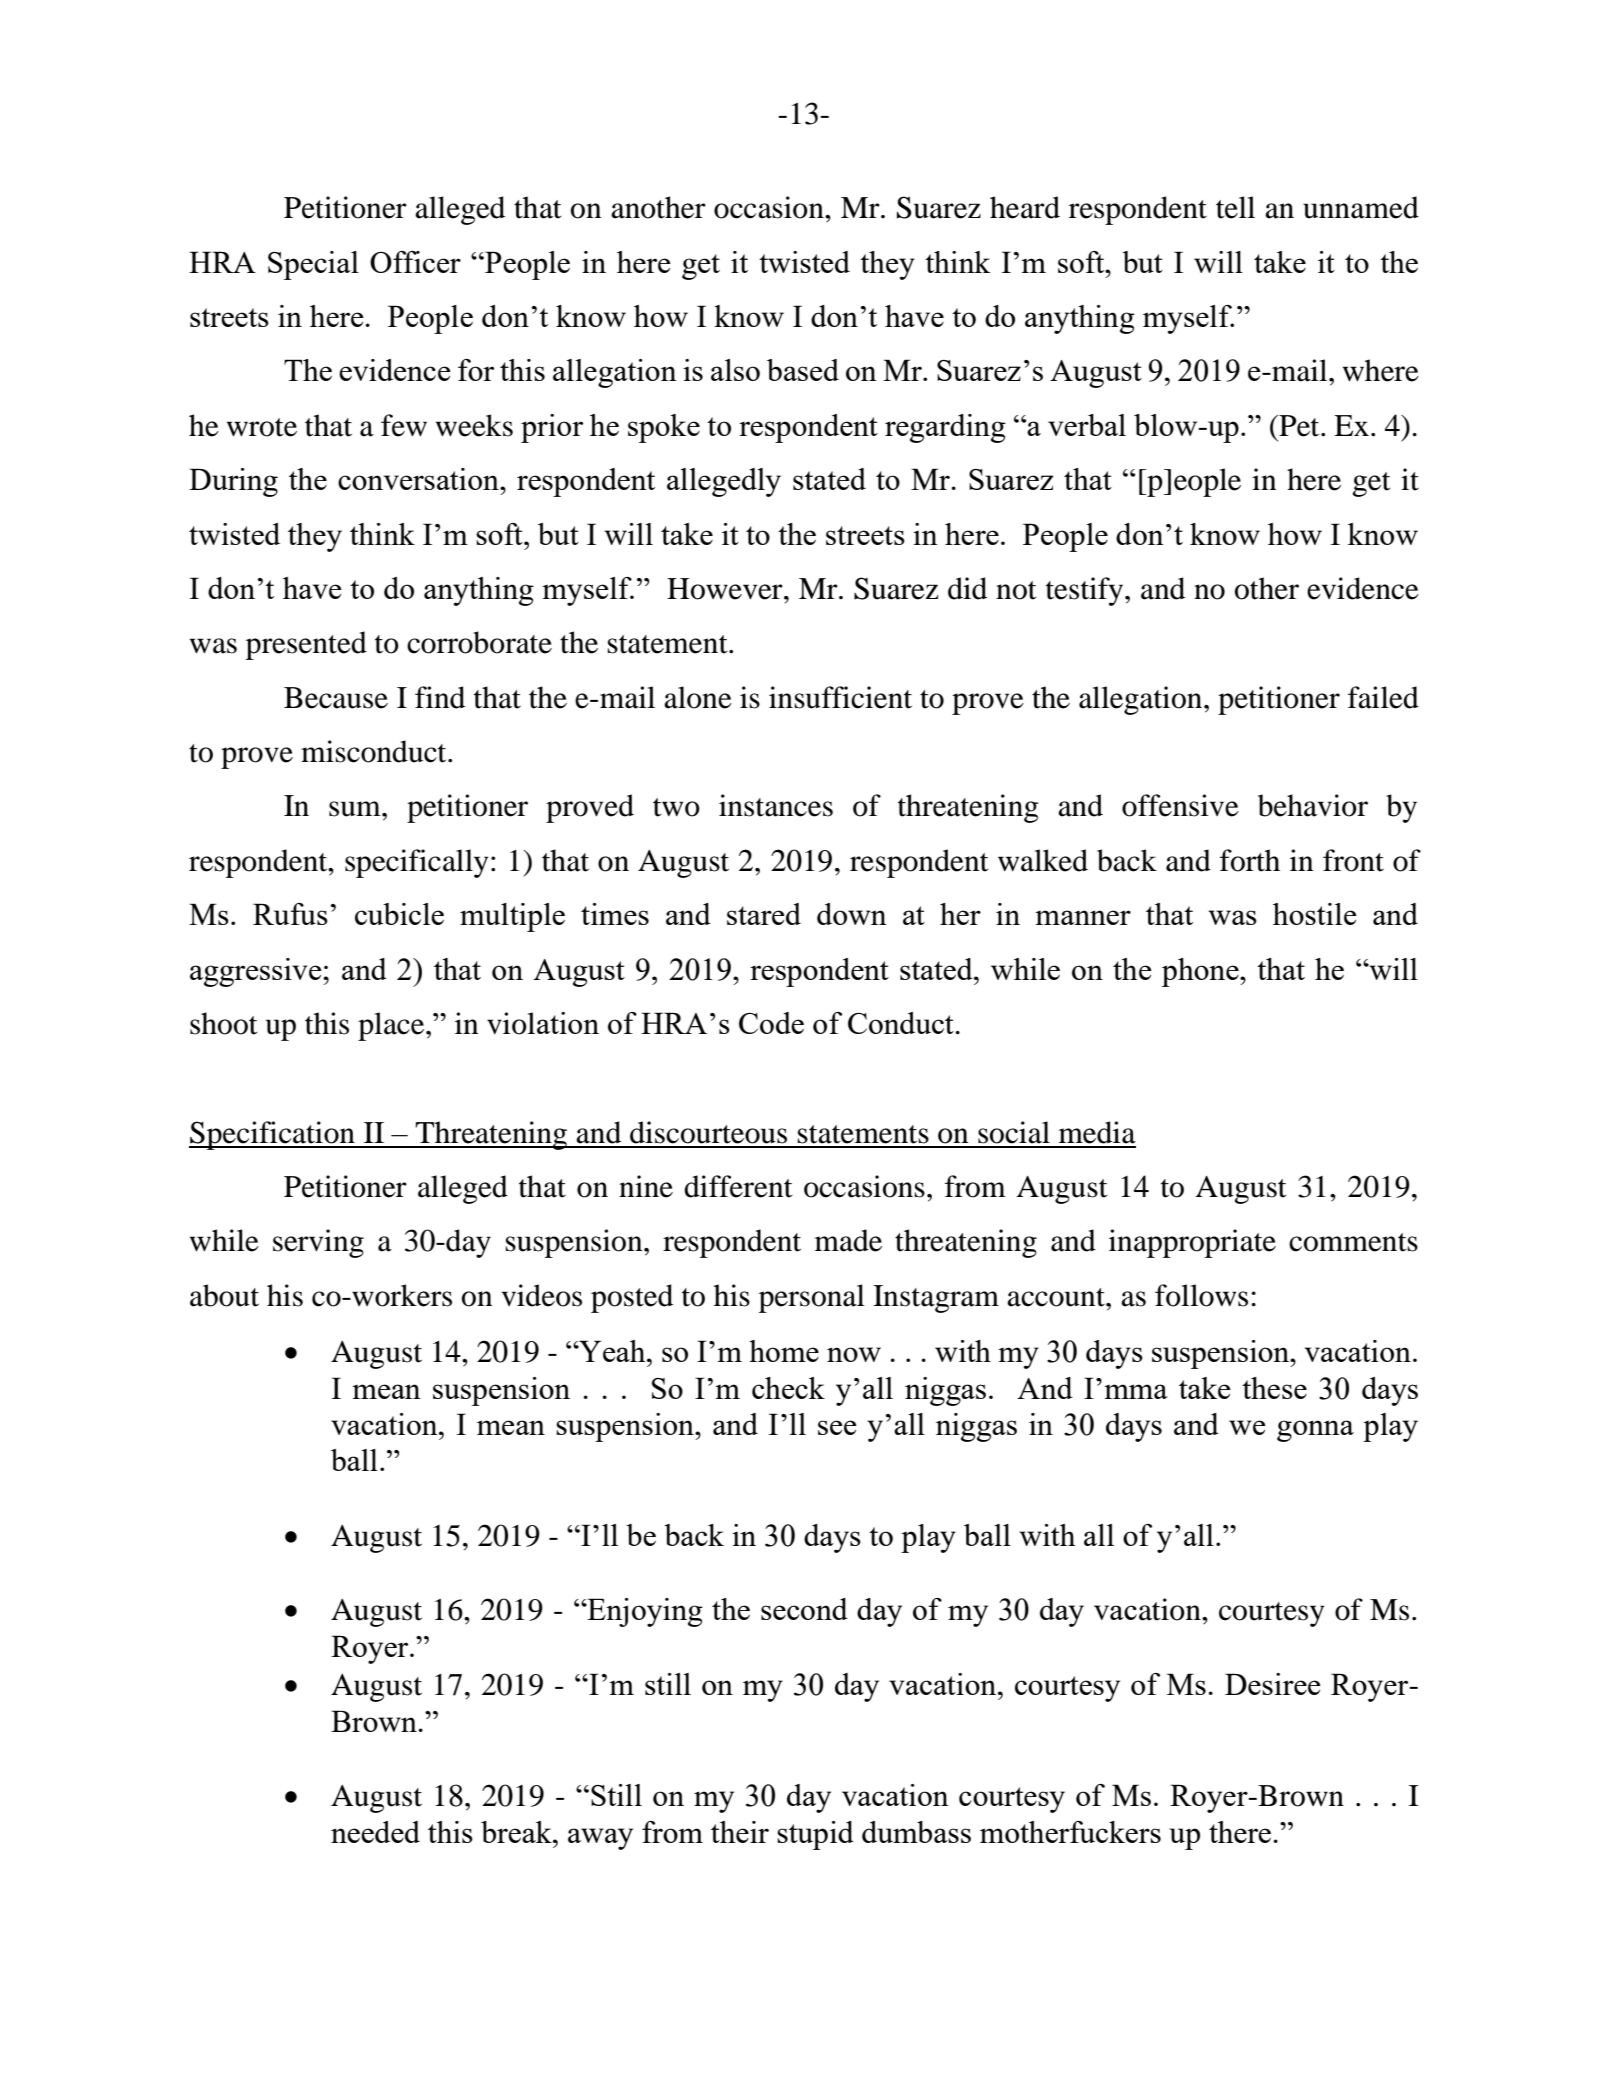 This screenshot has height=2080, width=1608. What do you see at coordinates (771, 1023) in the screenshot?
I see `Code` at bounding box center [771, 1023].
